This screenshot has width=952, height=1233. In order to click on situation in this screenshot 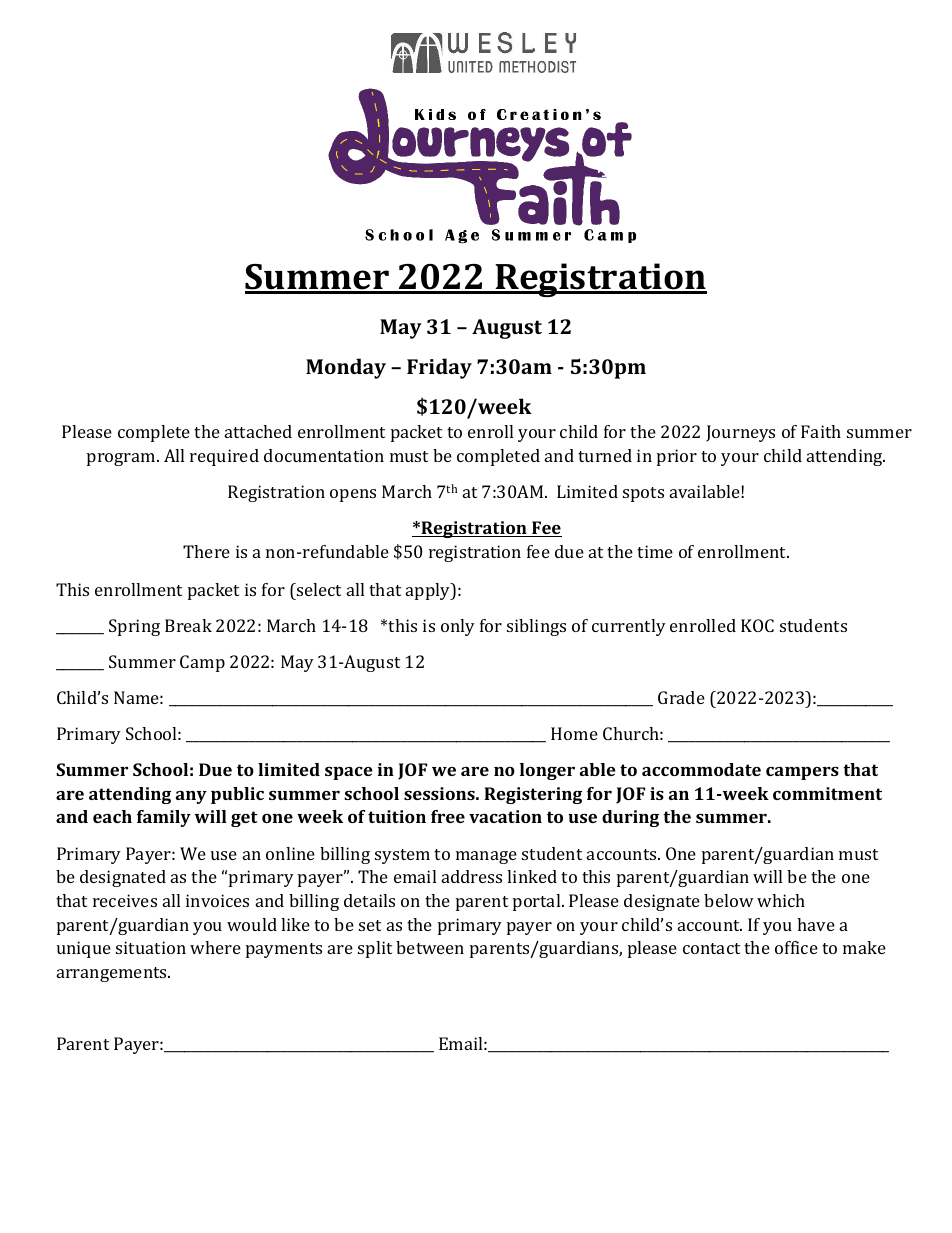, I will do `click(151, 947)`.
